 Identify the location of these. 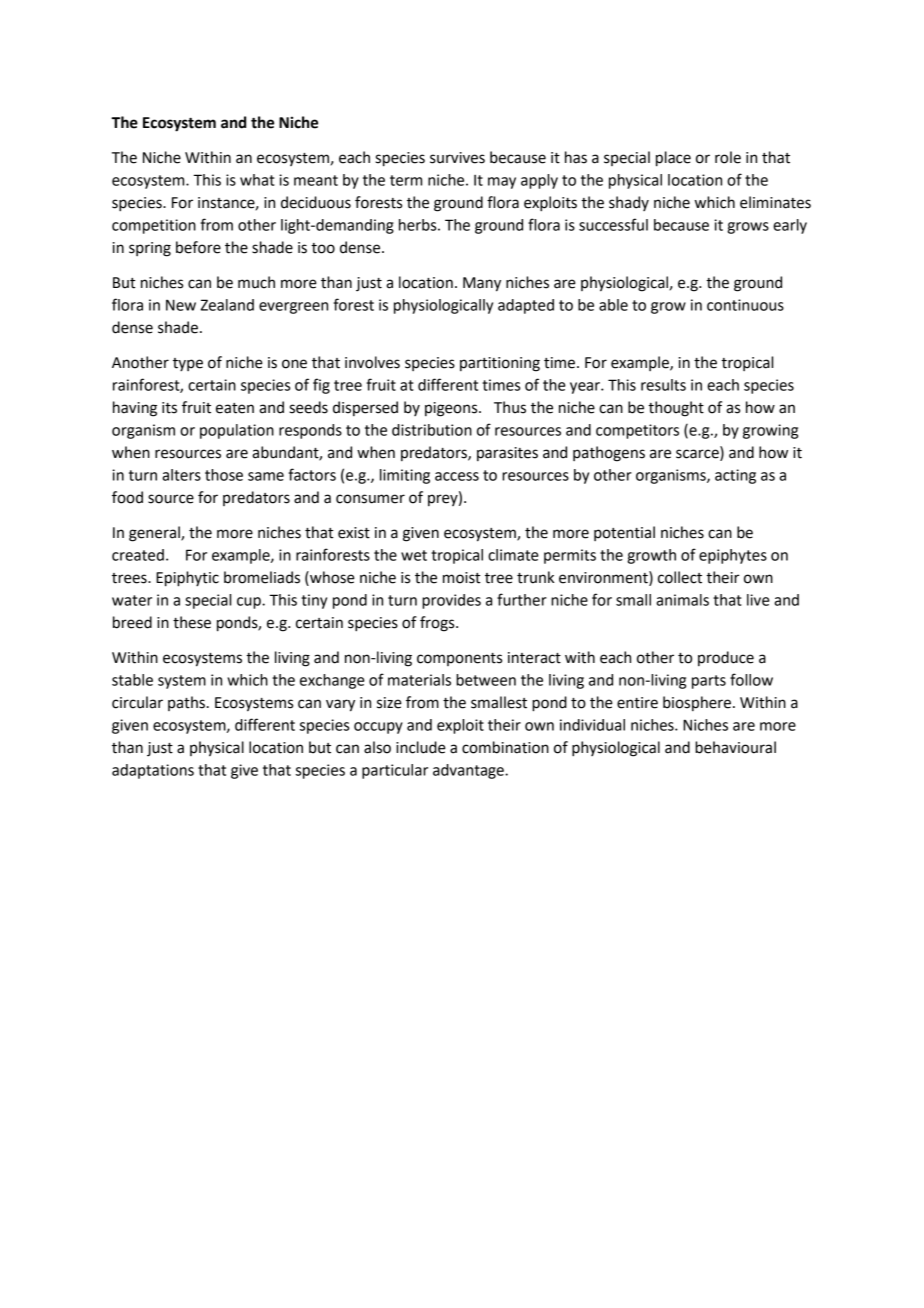
(192, 622).
